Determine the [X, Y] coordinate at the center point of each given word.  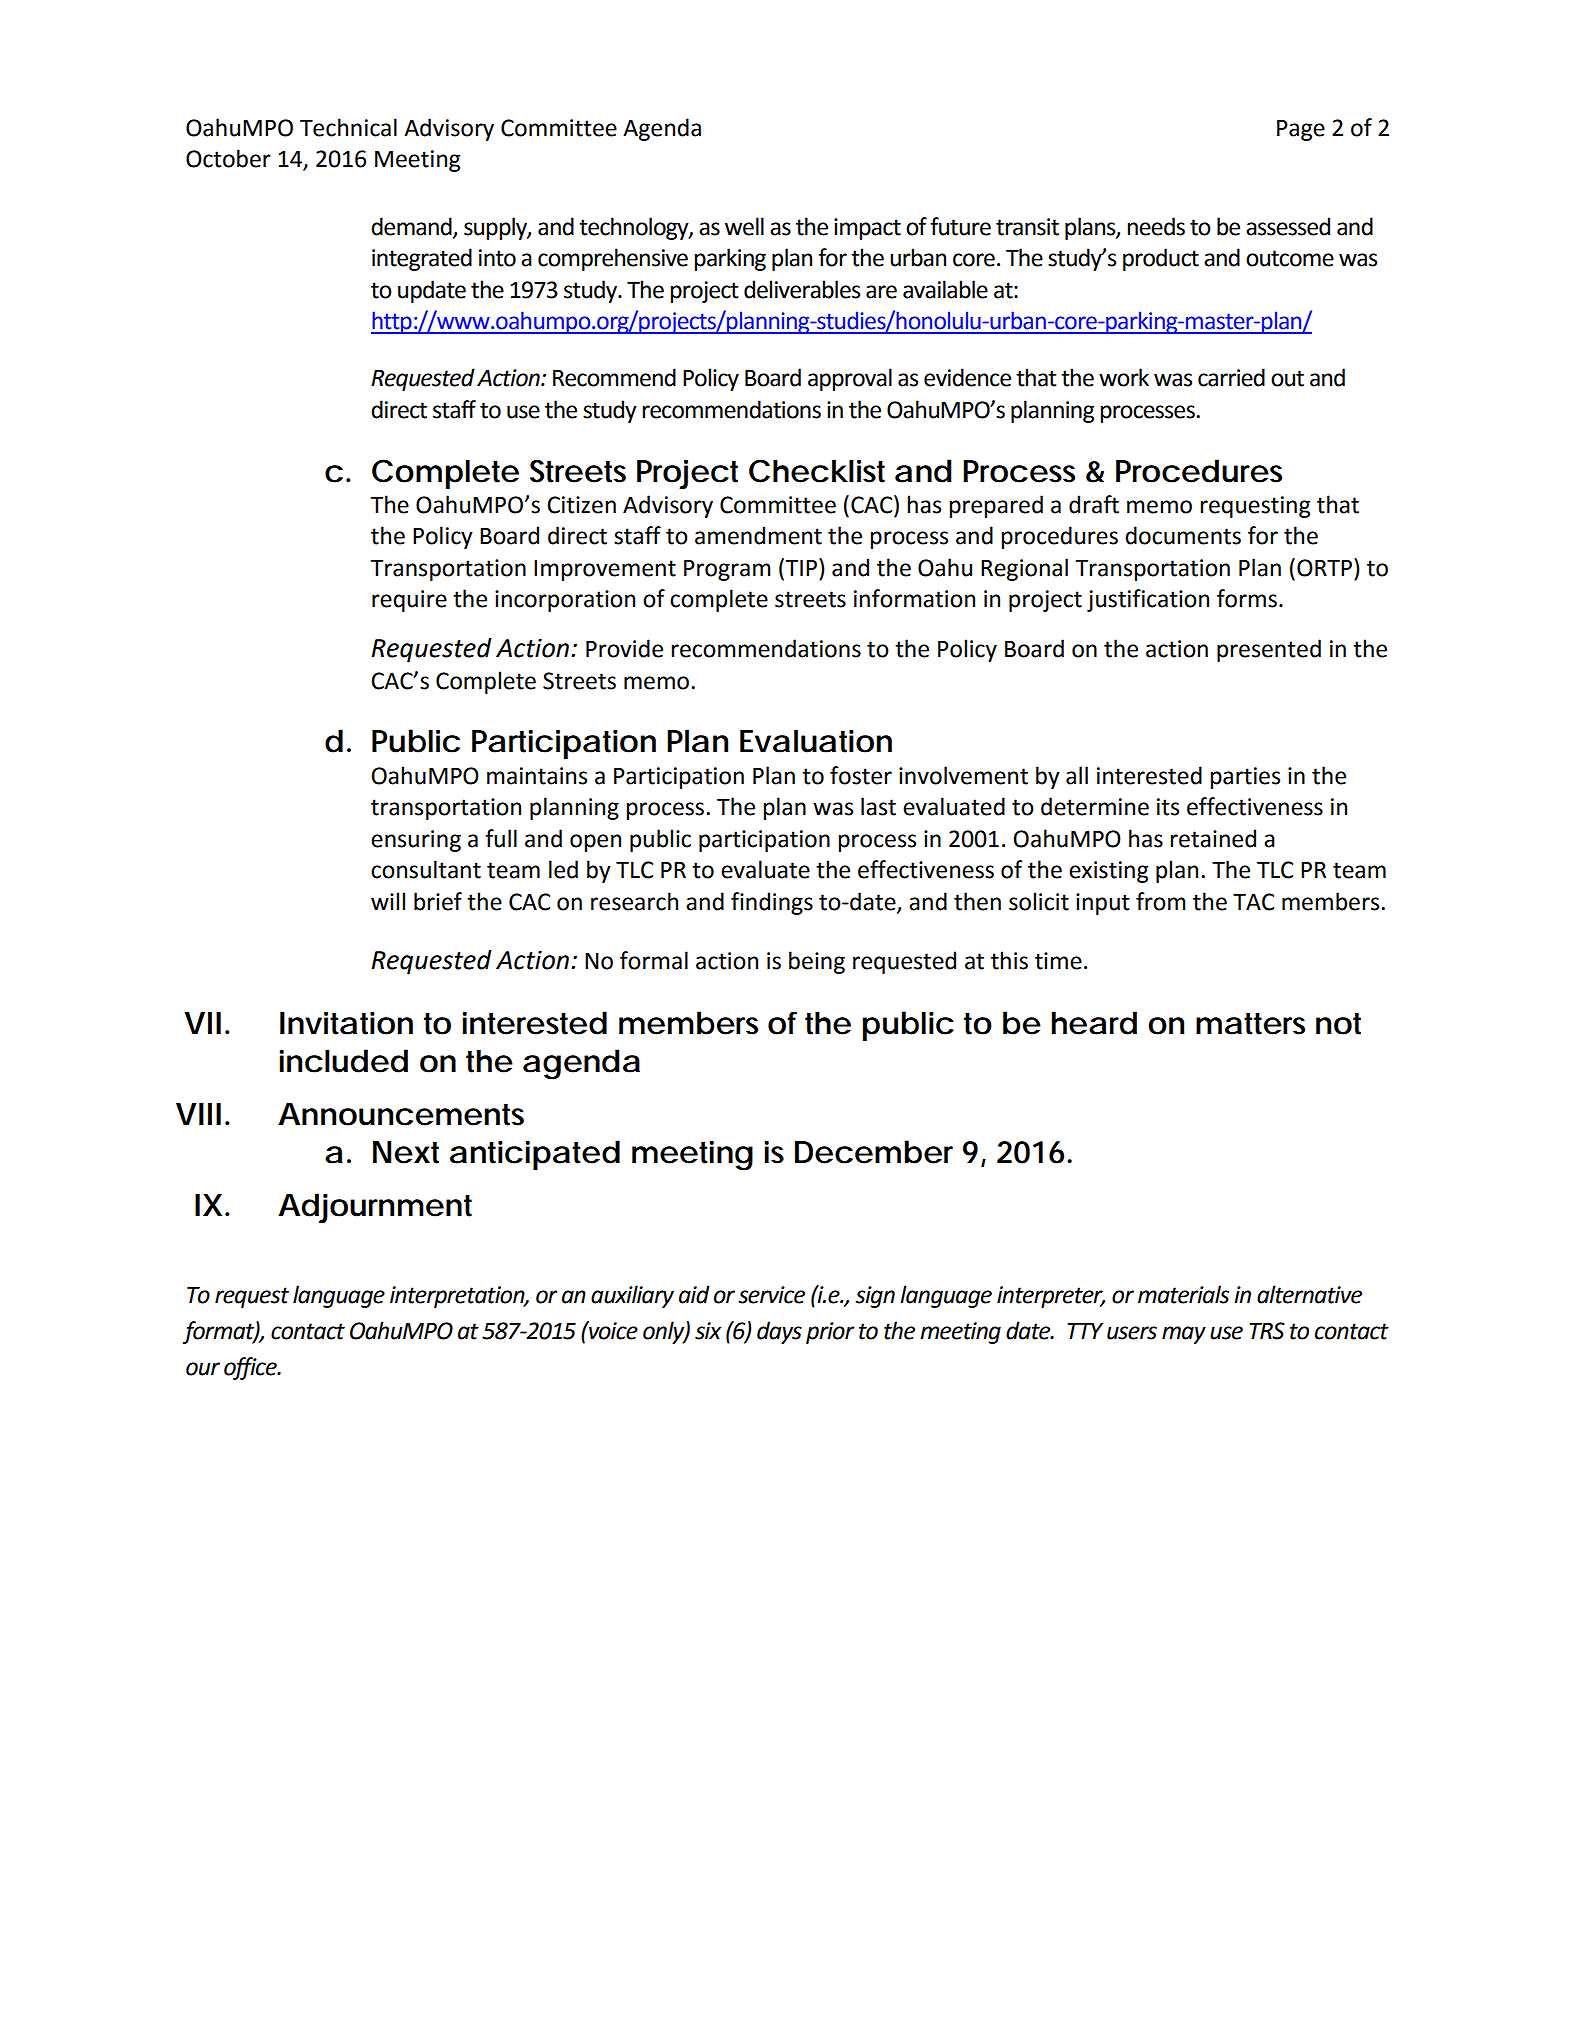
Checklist [817, 471]
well [744, 226]
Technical [348, 127]
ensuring [416, 841]
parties [1245, 778]
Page [1301, 130]
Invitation [346, 1023]
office [251, 1368]
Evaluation [816, 741]
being [817, 962]
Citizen [581, 505]
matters [1250, 1024]
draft [1094, 504]
